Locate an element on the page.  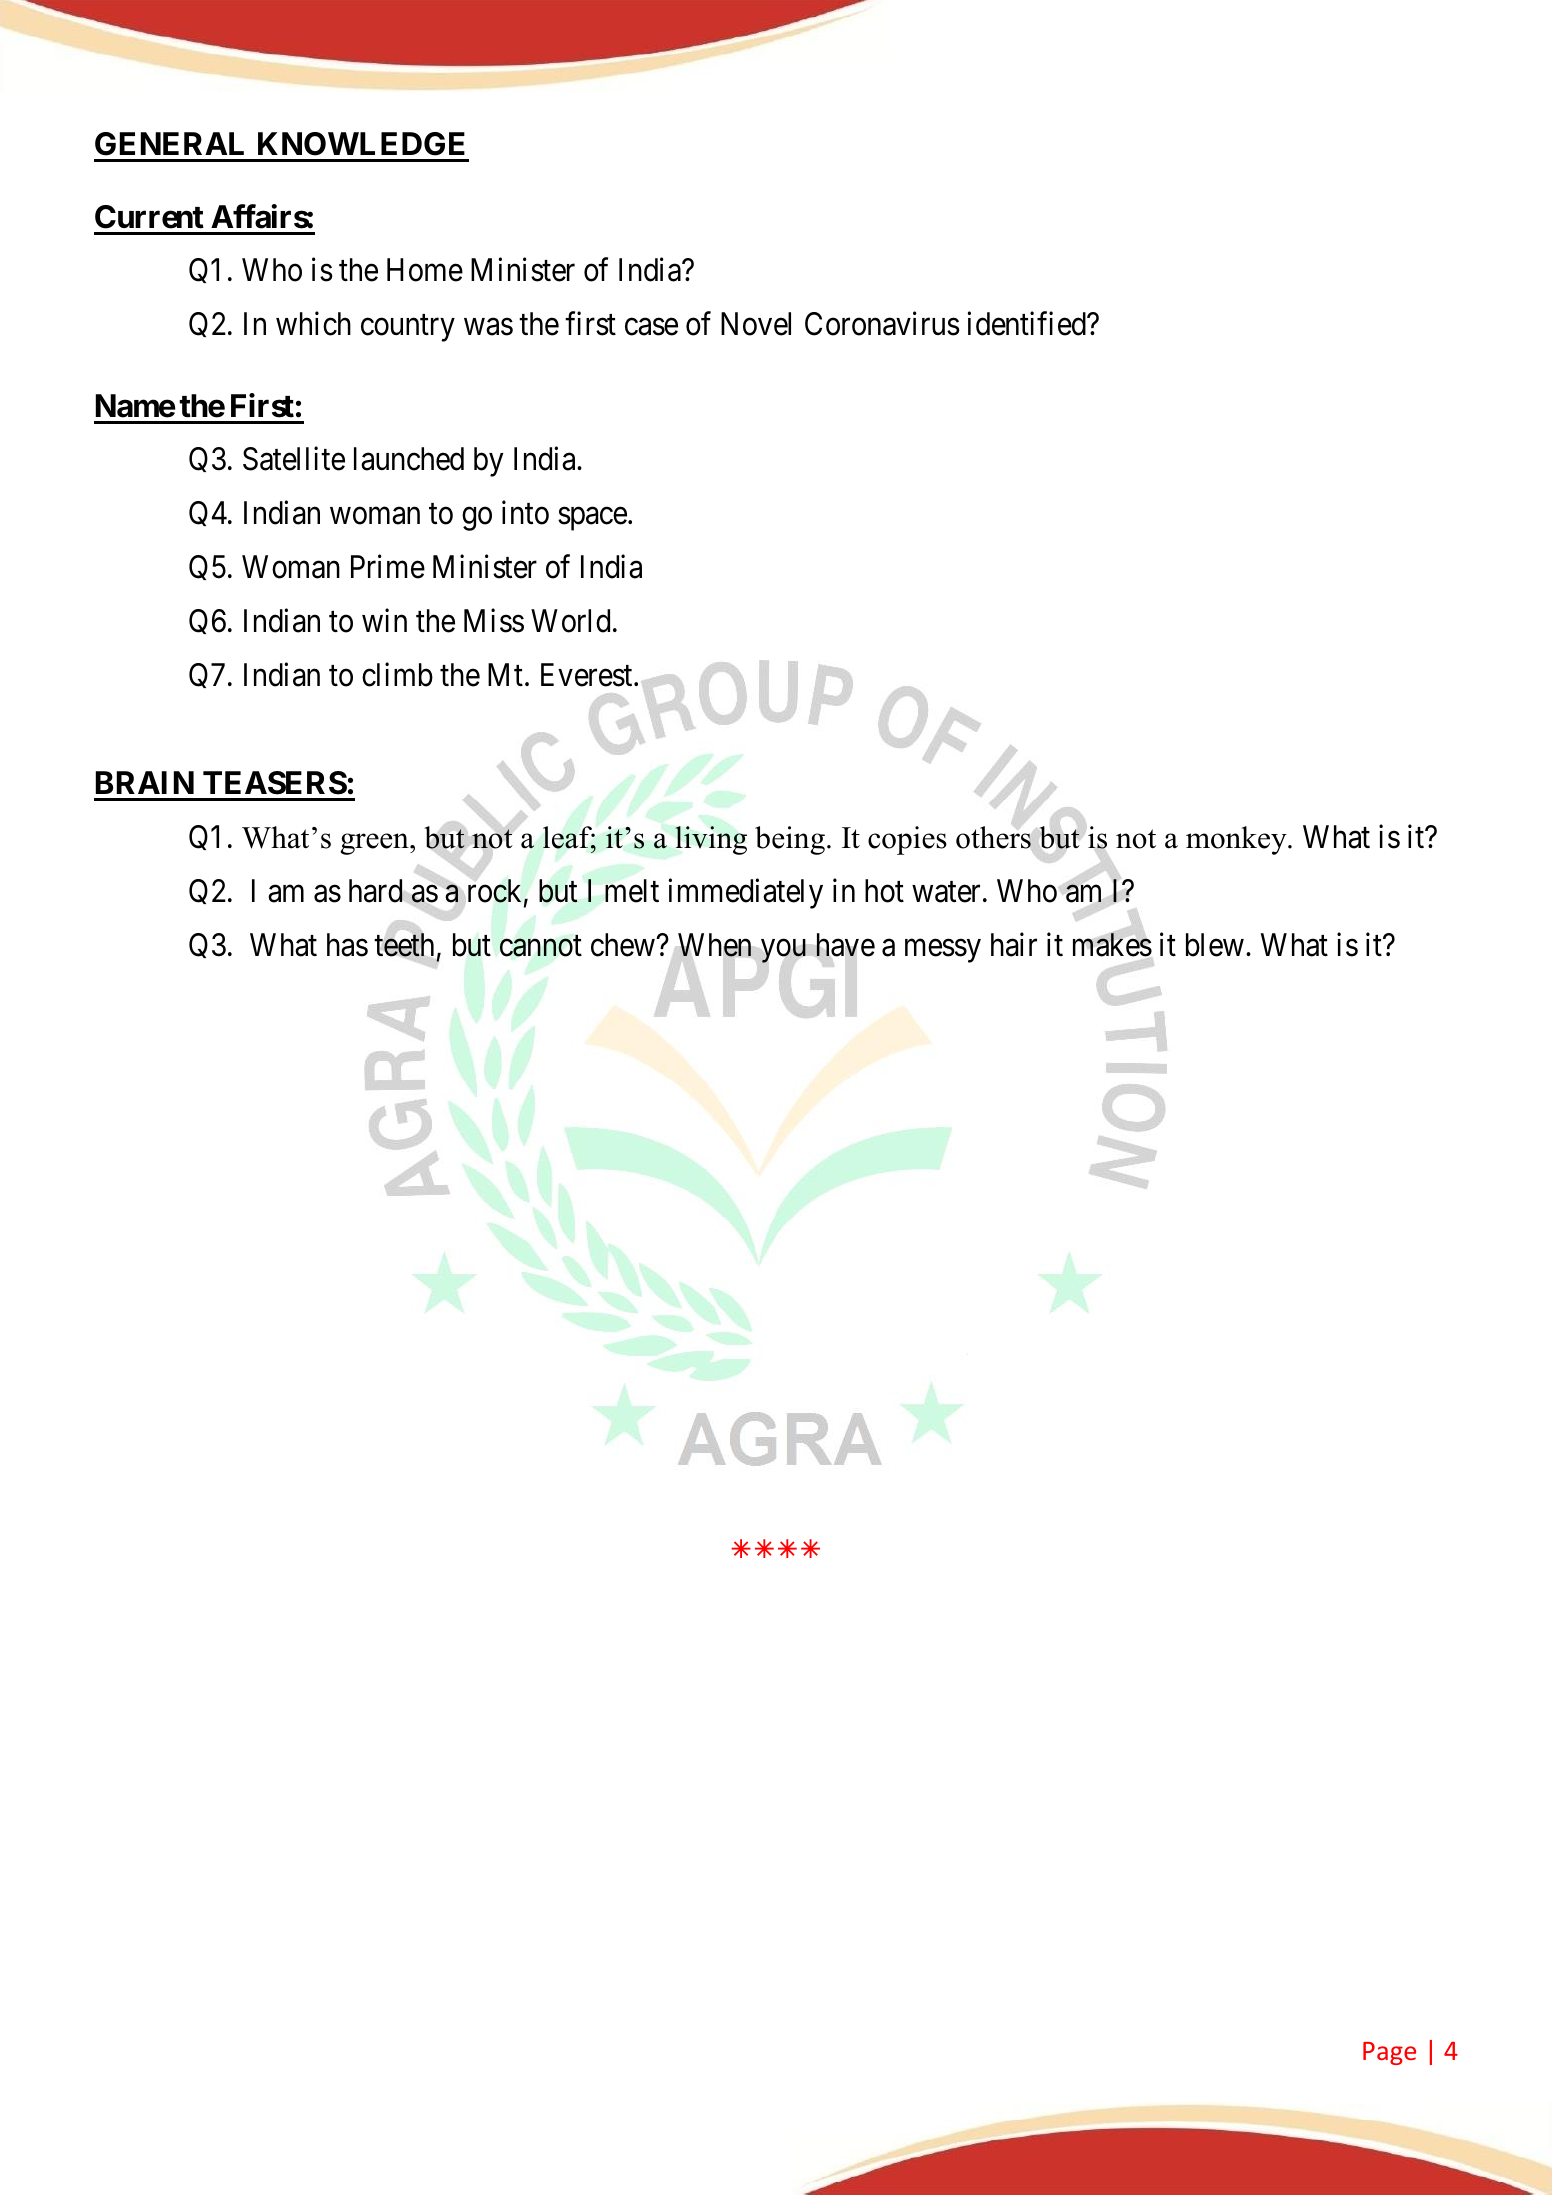
Novel is located at coordinates (756, 324).
